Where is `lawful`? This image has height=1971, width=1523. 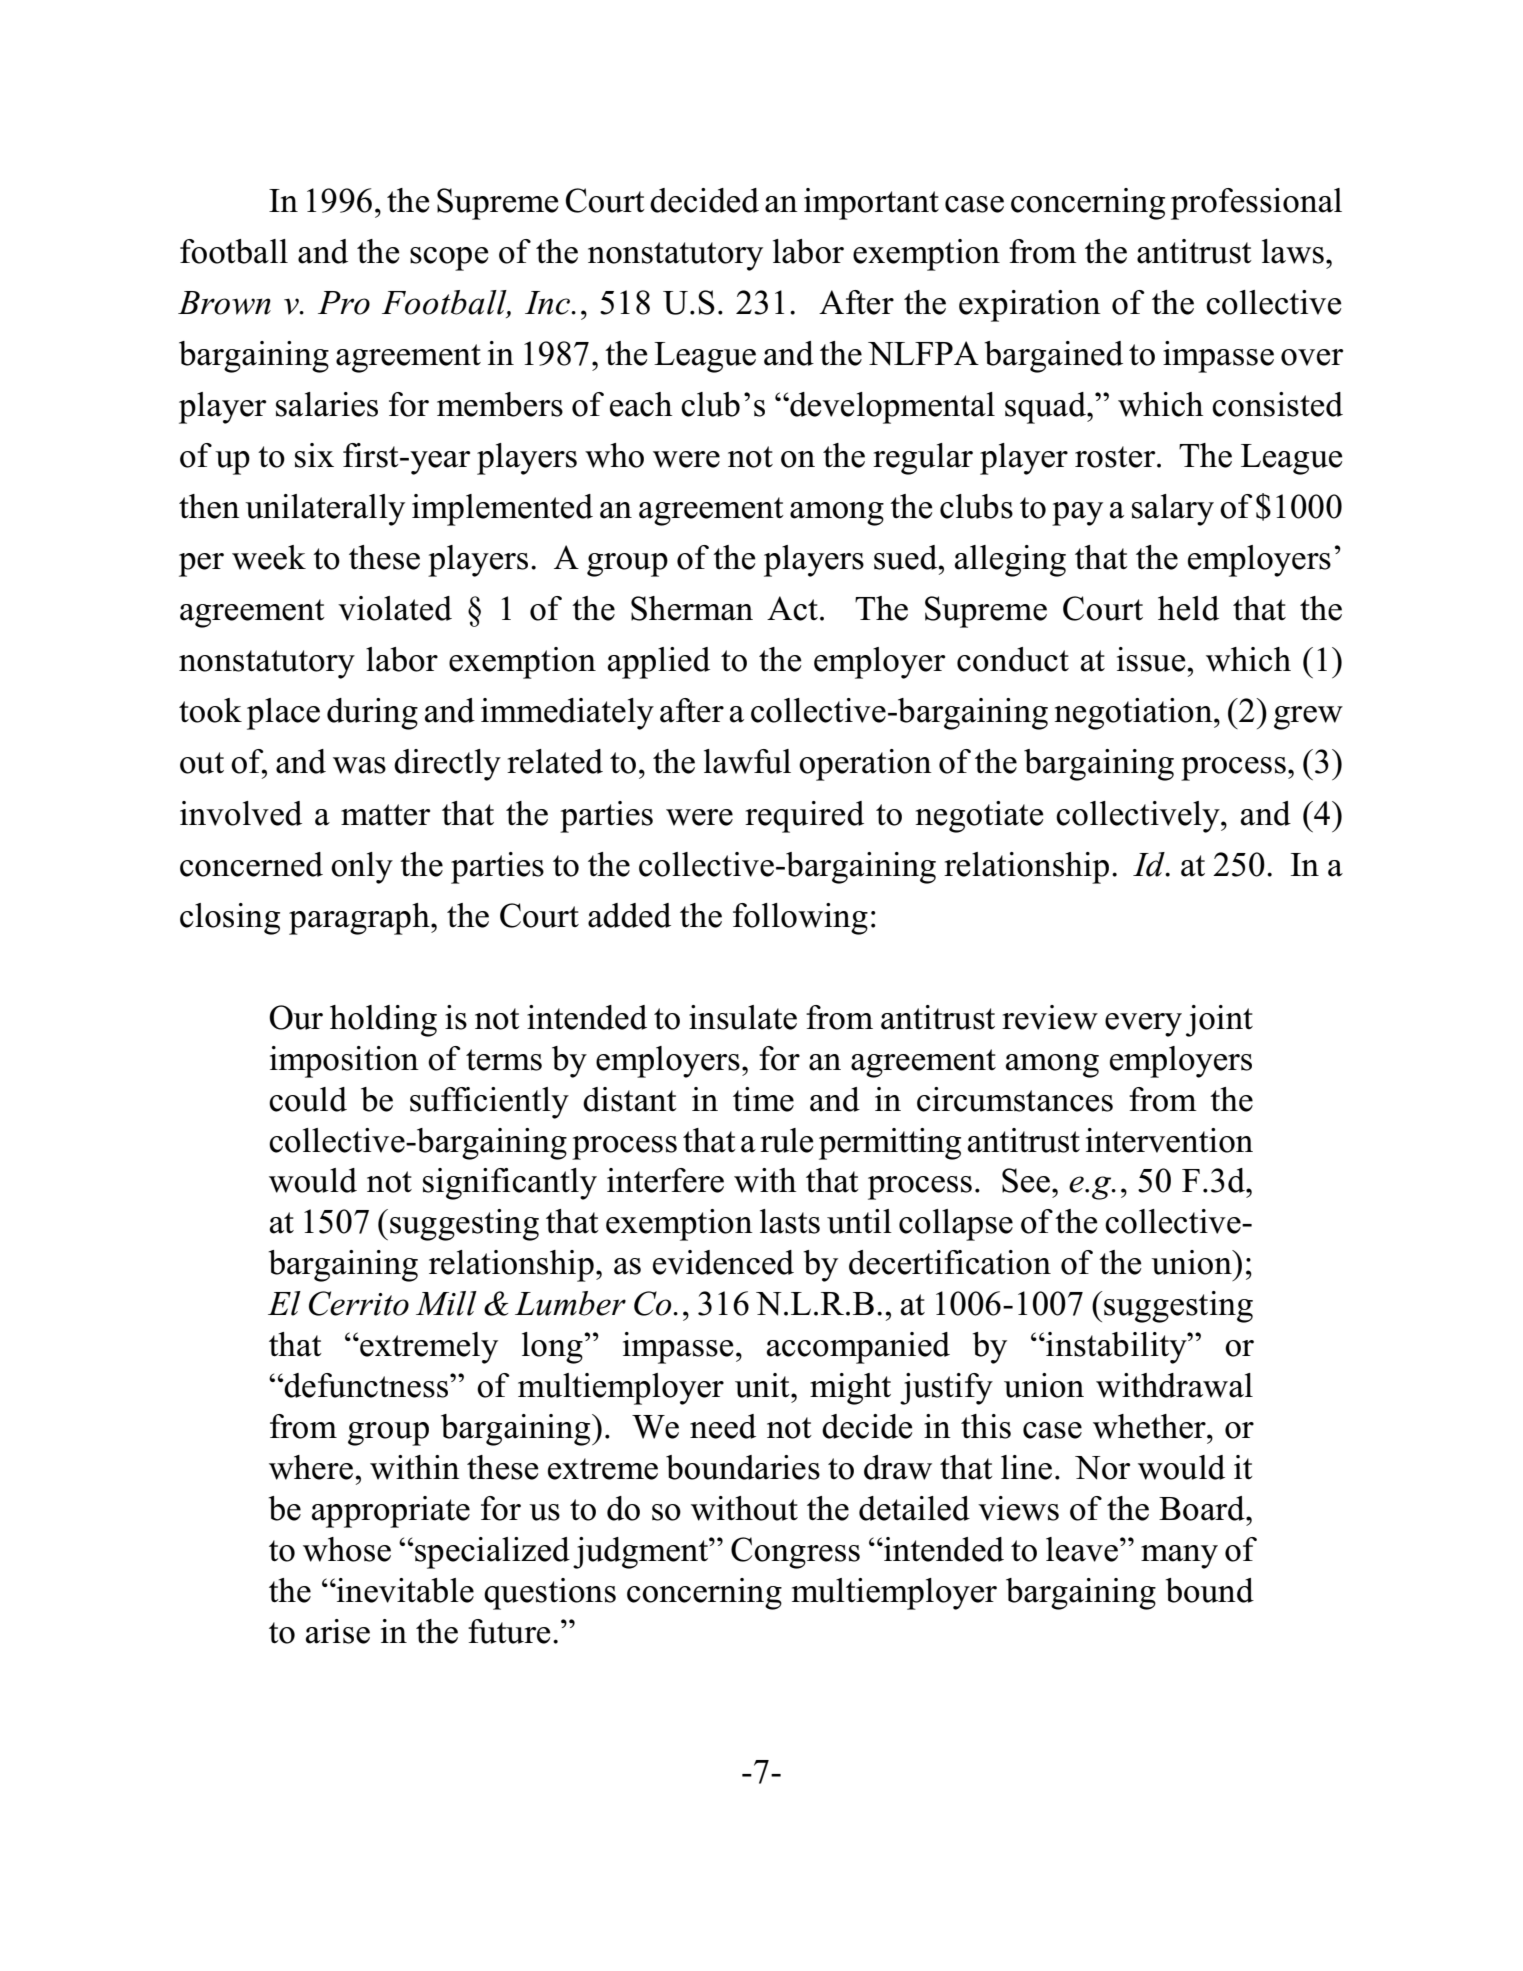
lawful is located at coordinates (747, 761).
